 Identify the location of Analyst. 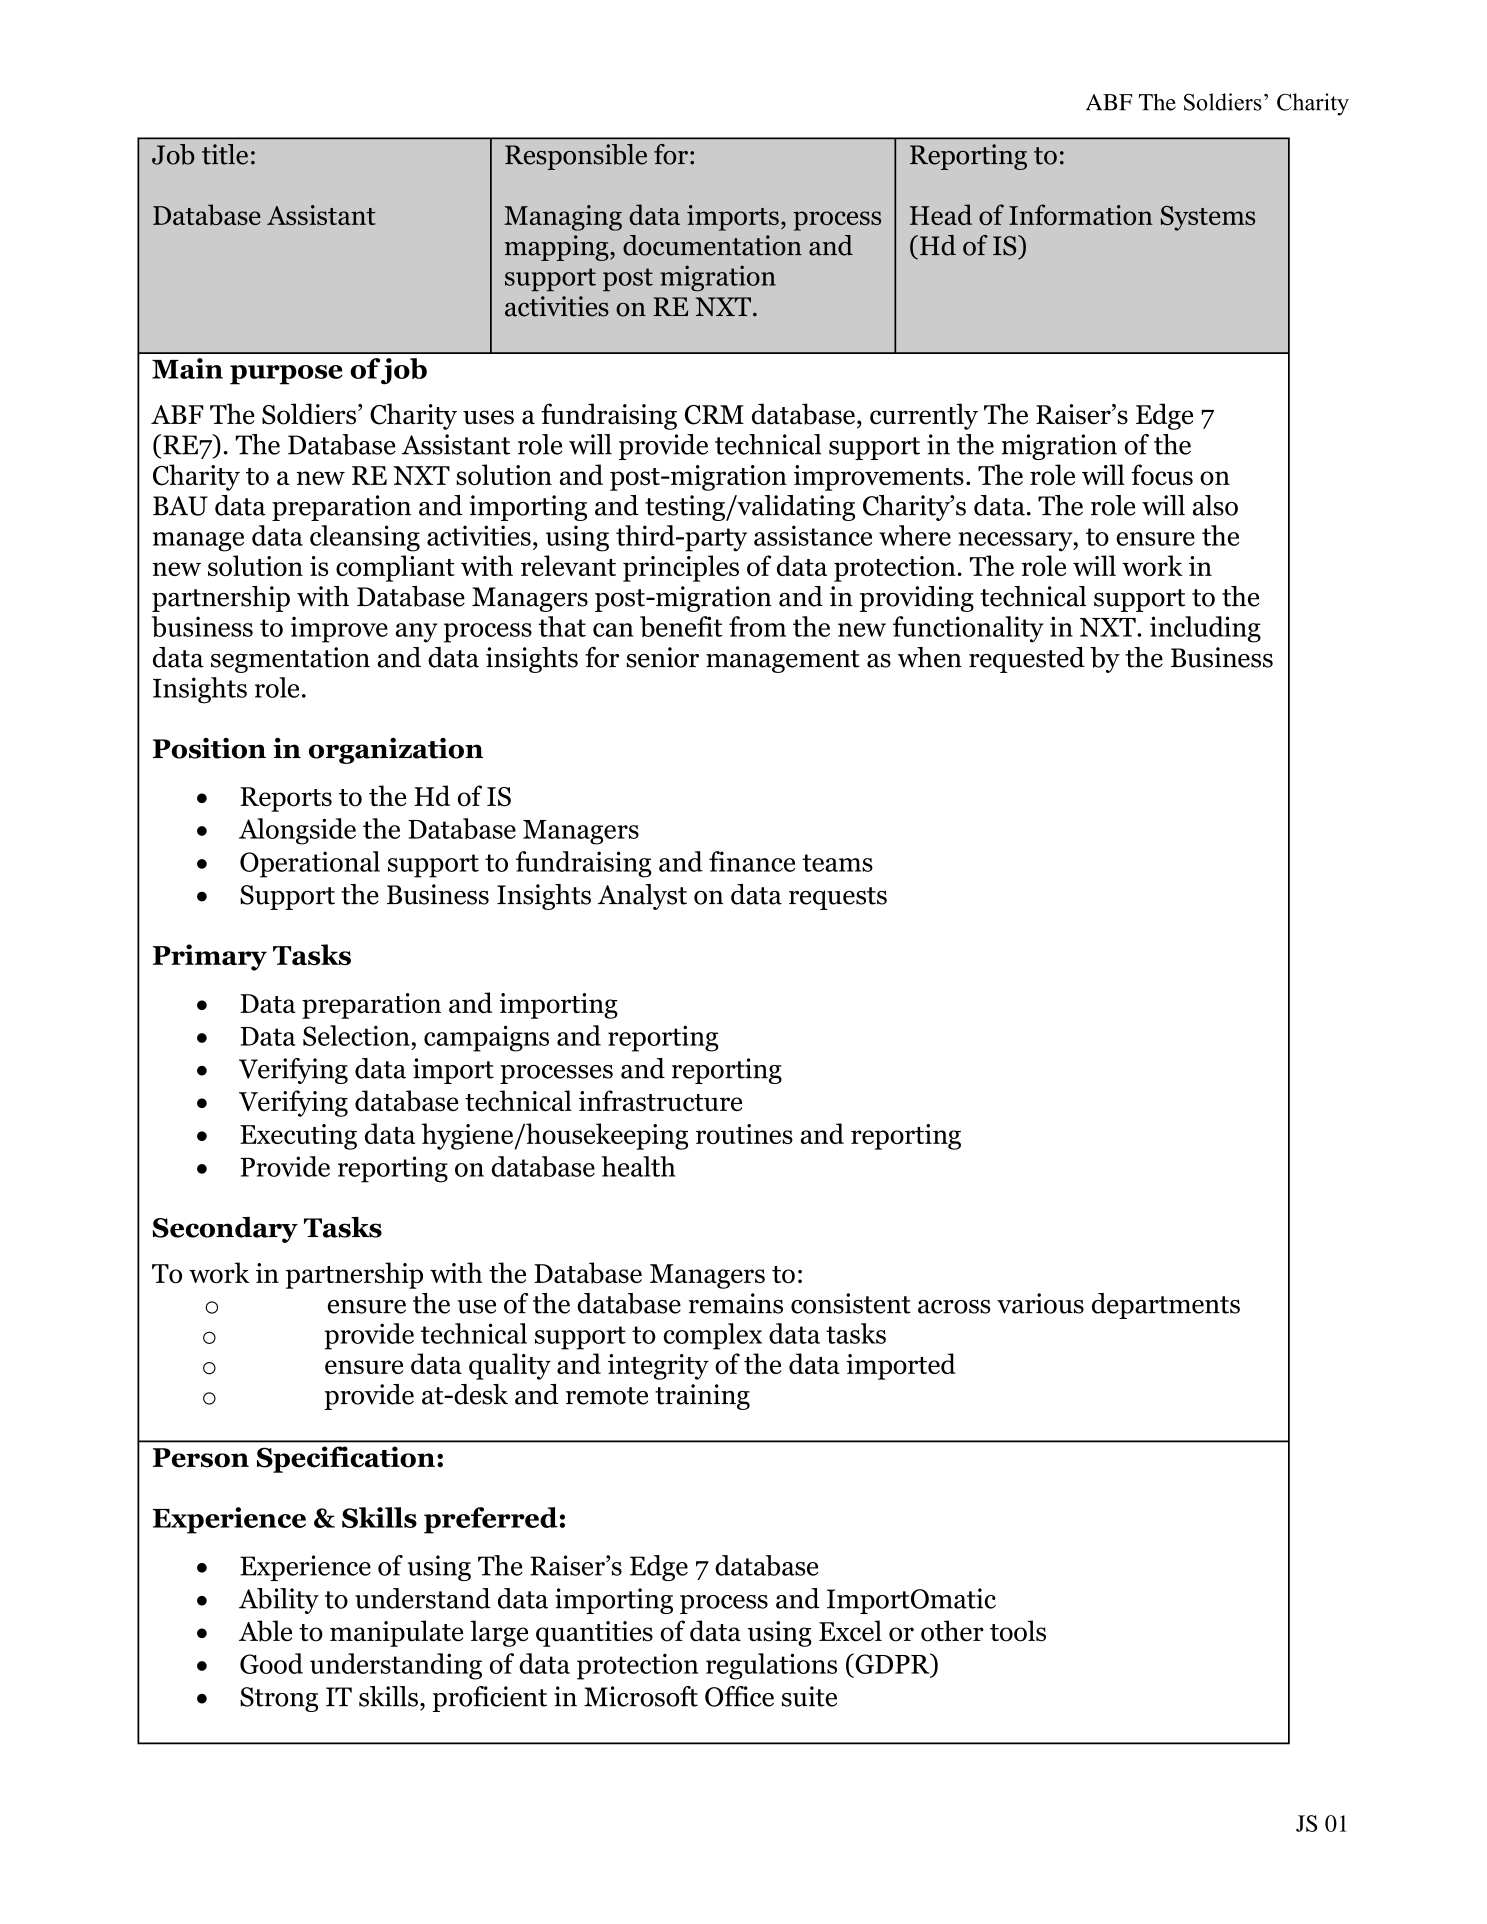
(642, 897).
